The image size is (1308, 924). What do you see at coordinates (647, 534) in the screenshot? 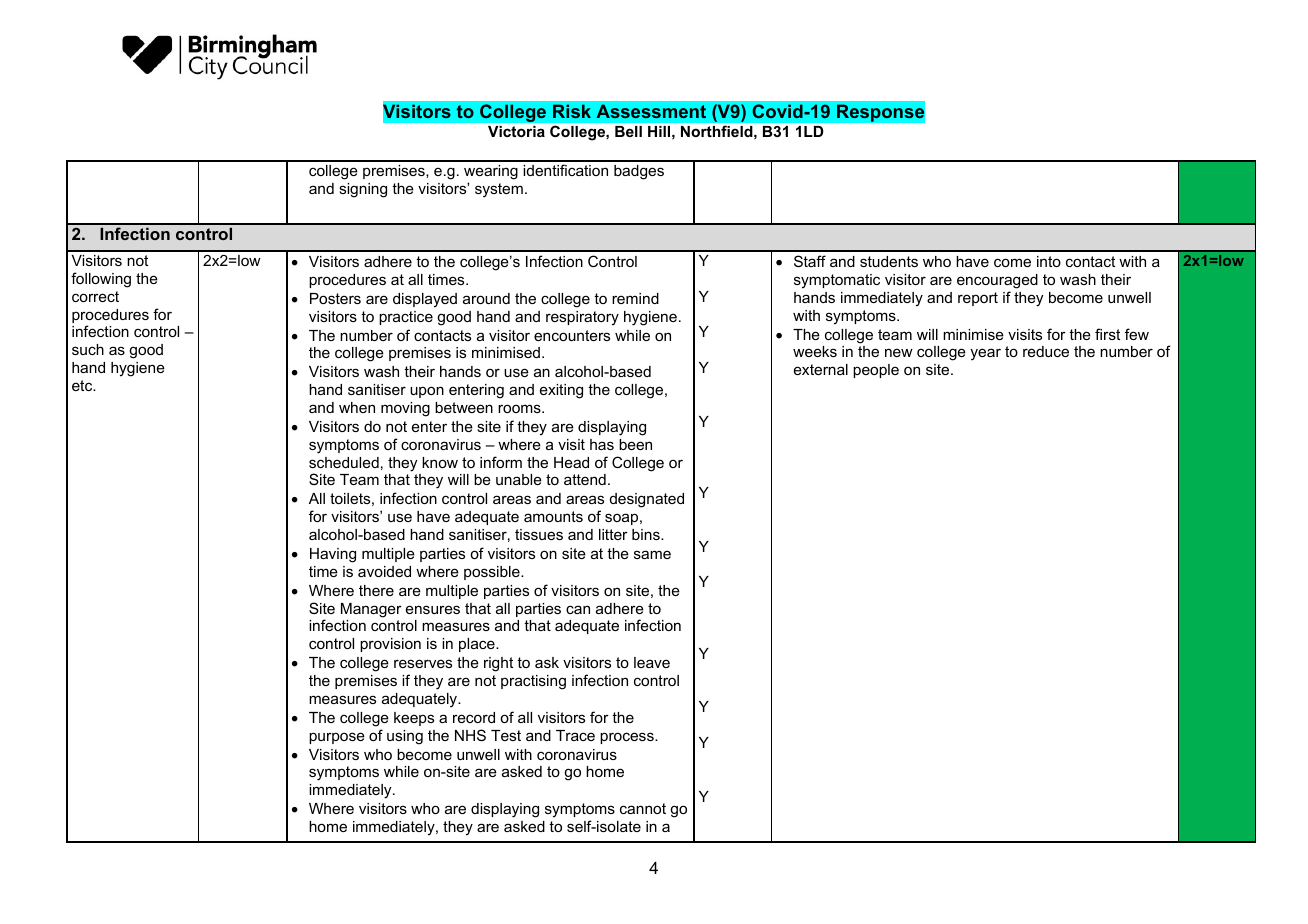
I see `bins` at bounding box center [647, 534].
